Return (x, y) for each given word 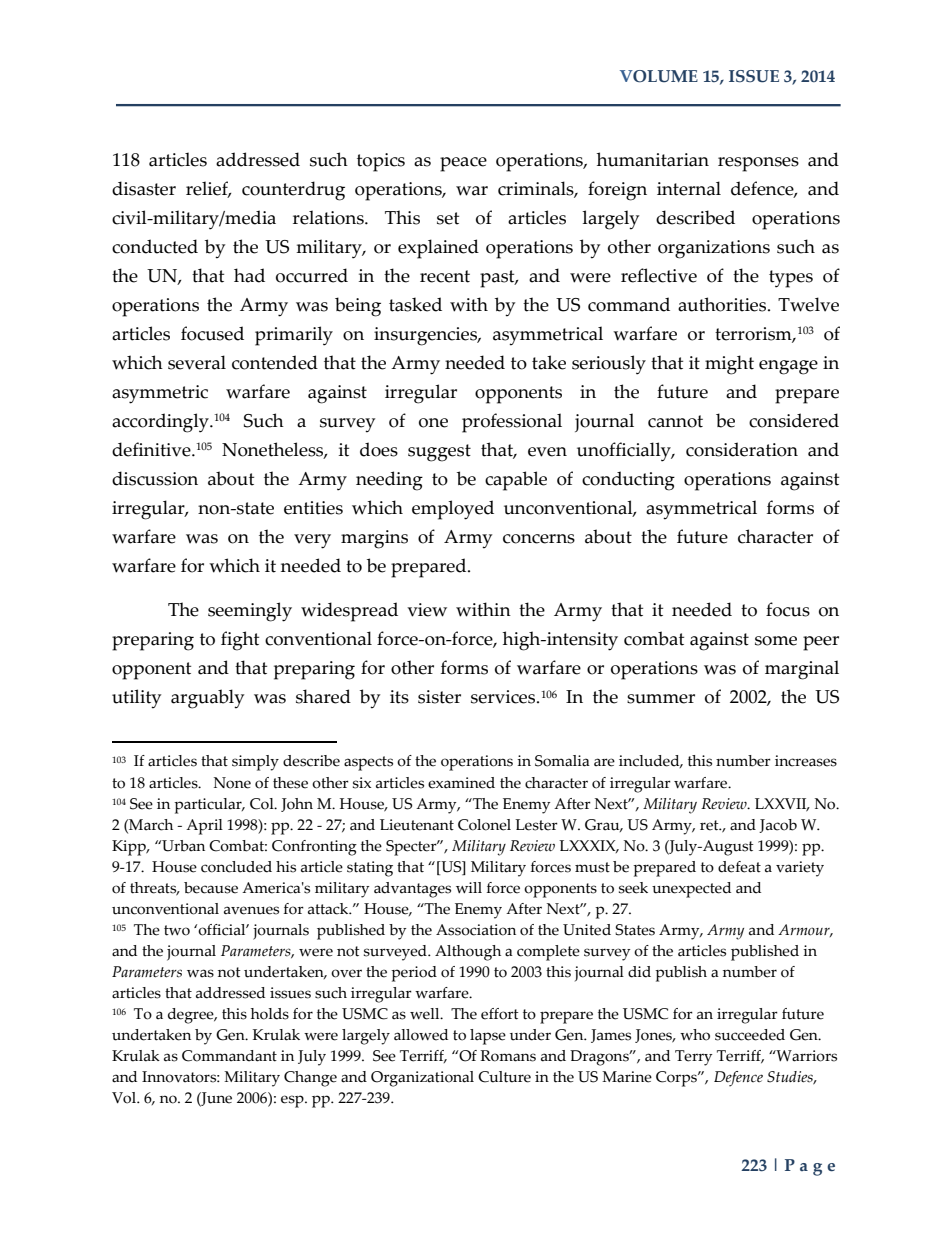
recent (445, 276)
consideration (742, 449)
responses (758, 164)
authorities (723, 304)
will (469, 887)
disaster (144, 188)
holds (270, 1014)
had (249, 275)
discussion (155, 478)
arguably (207, 699)
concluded (236, 867)
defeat (739, 867)
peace (463, 164)
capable (516, 481)
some (776, 641)
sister (439, 697)
